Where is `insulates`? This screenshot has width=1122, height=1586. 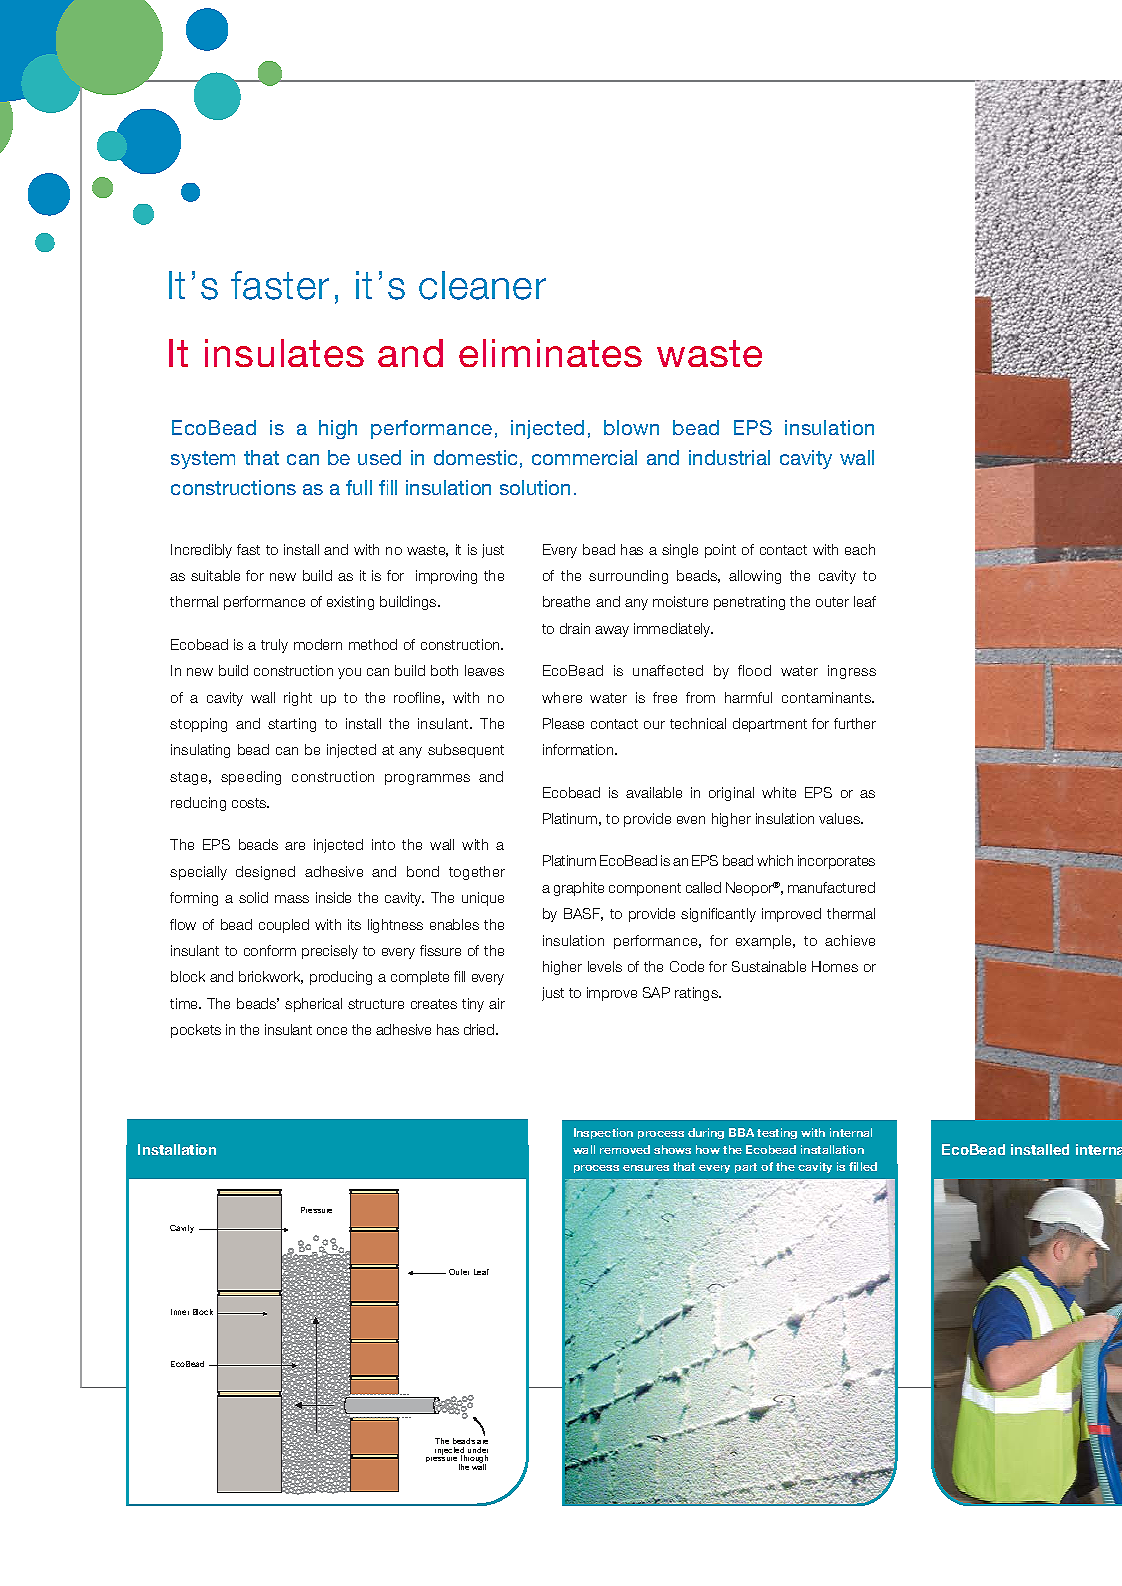
insulates is located at coordinates (284, 353).
